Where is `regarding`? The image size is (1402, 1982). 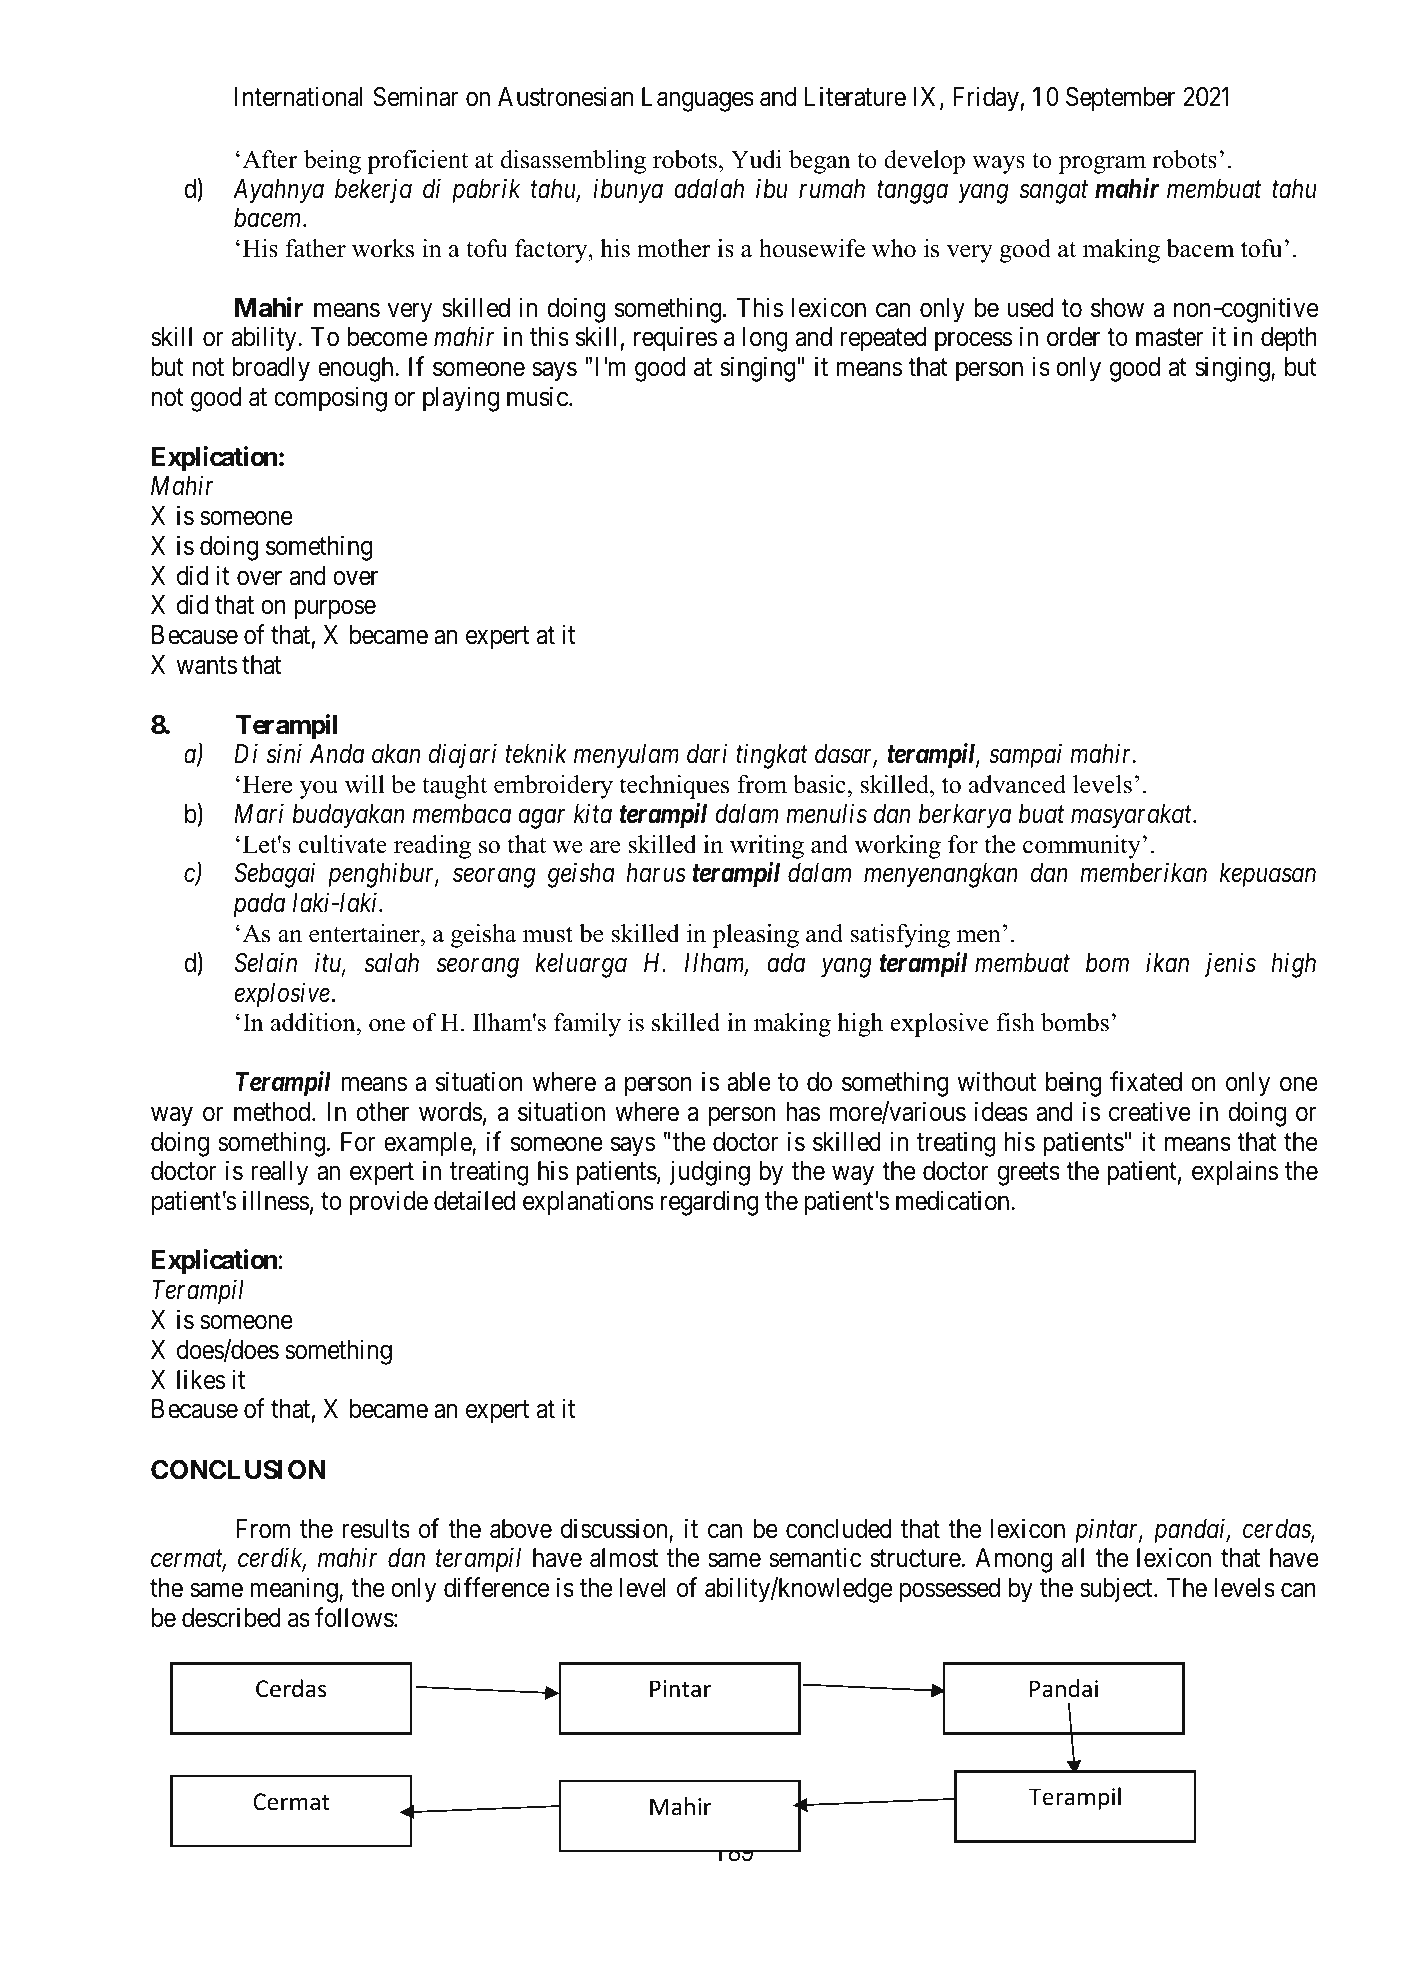
regarding is located at coordinates (709, 1203).
